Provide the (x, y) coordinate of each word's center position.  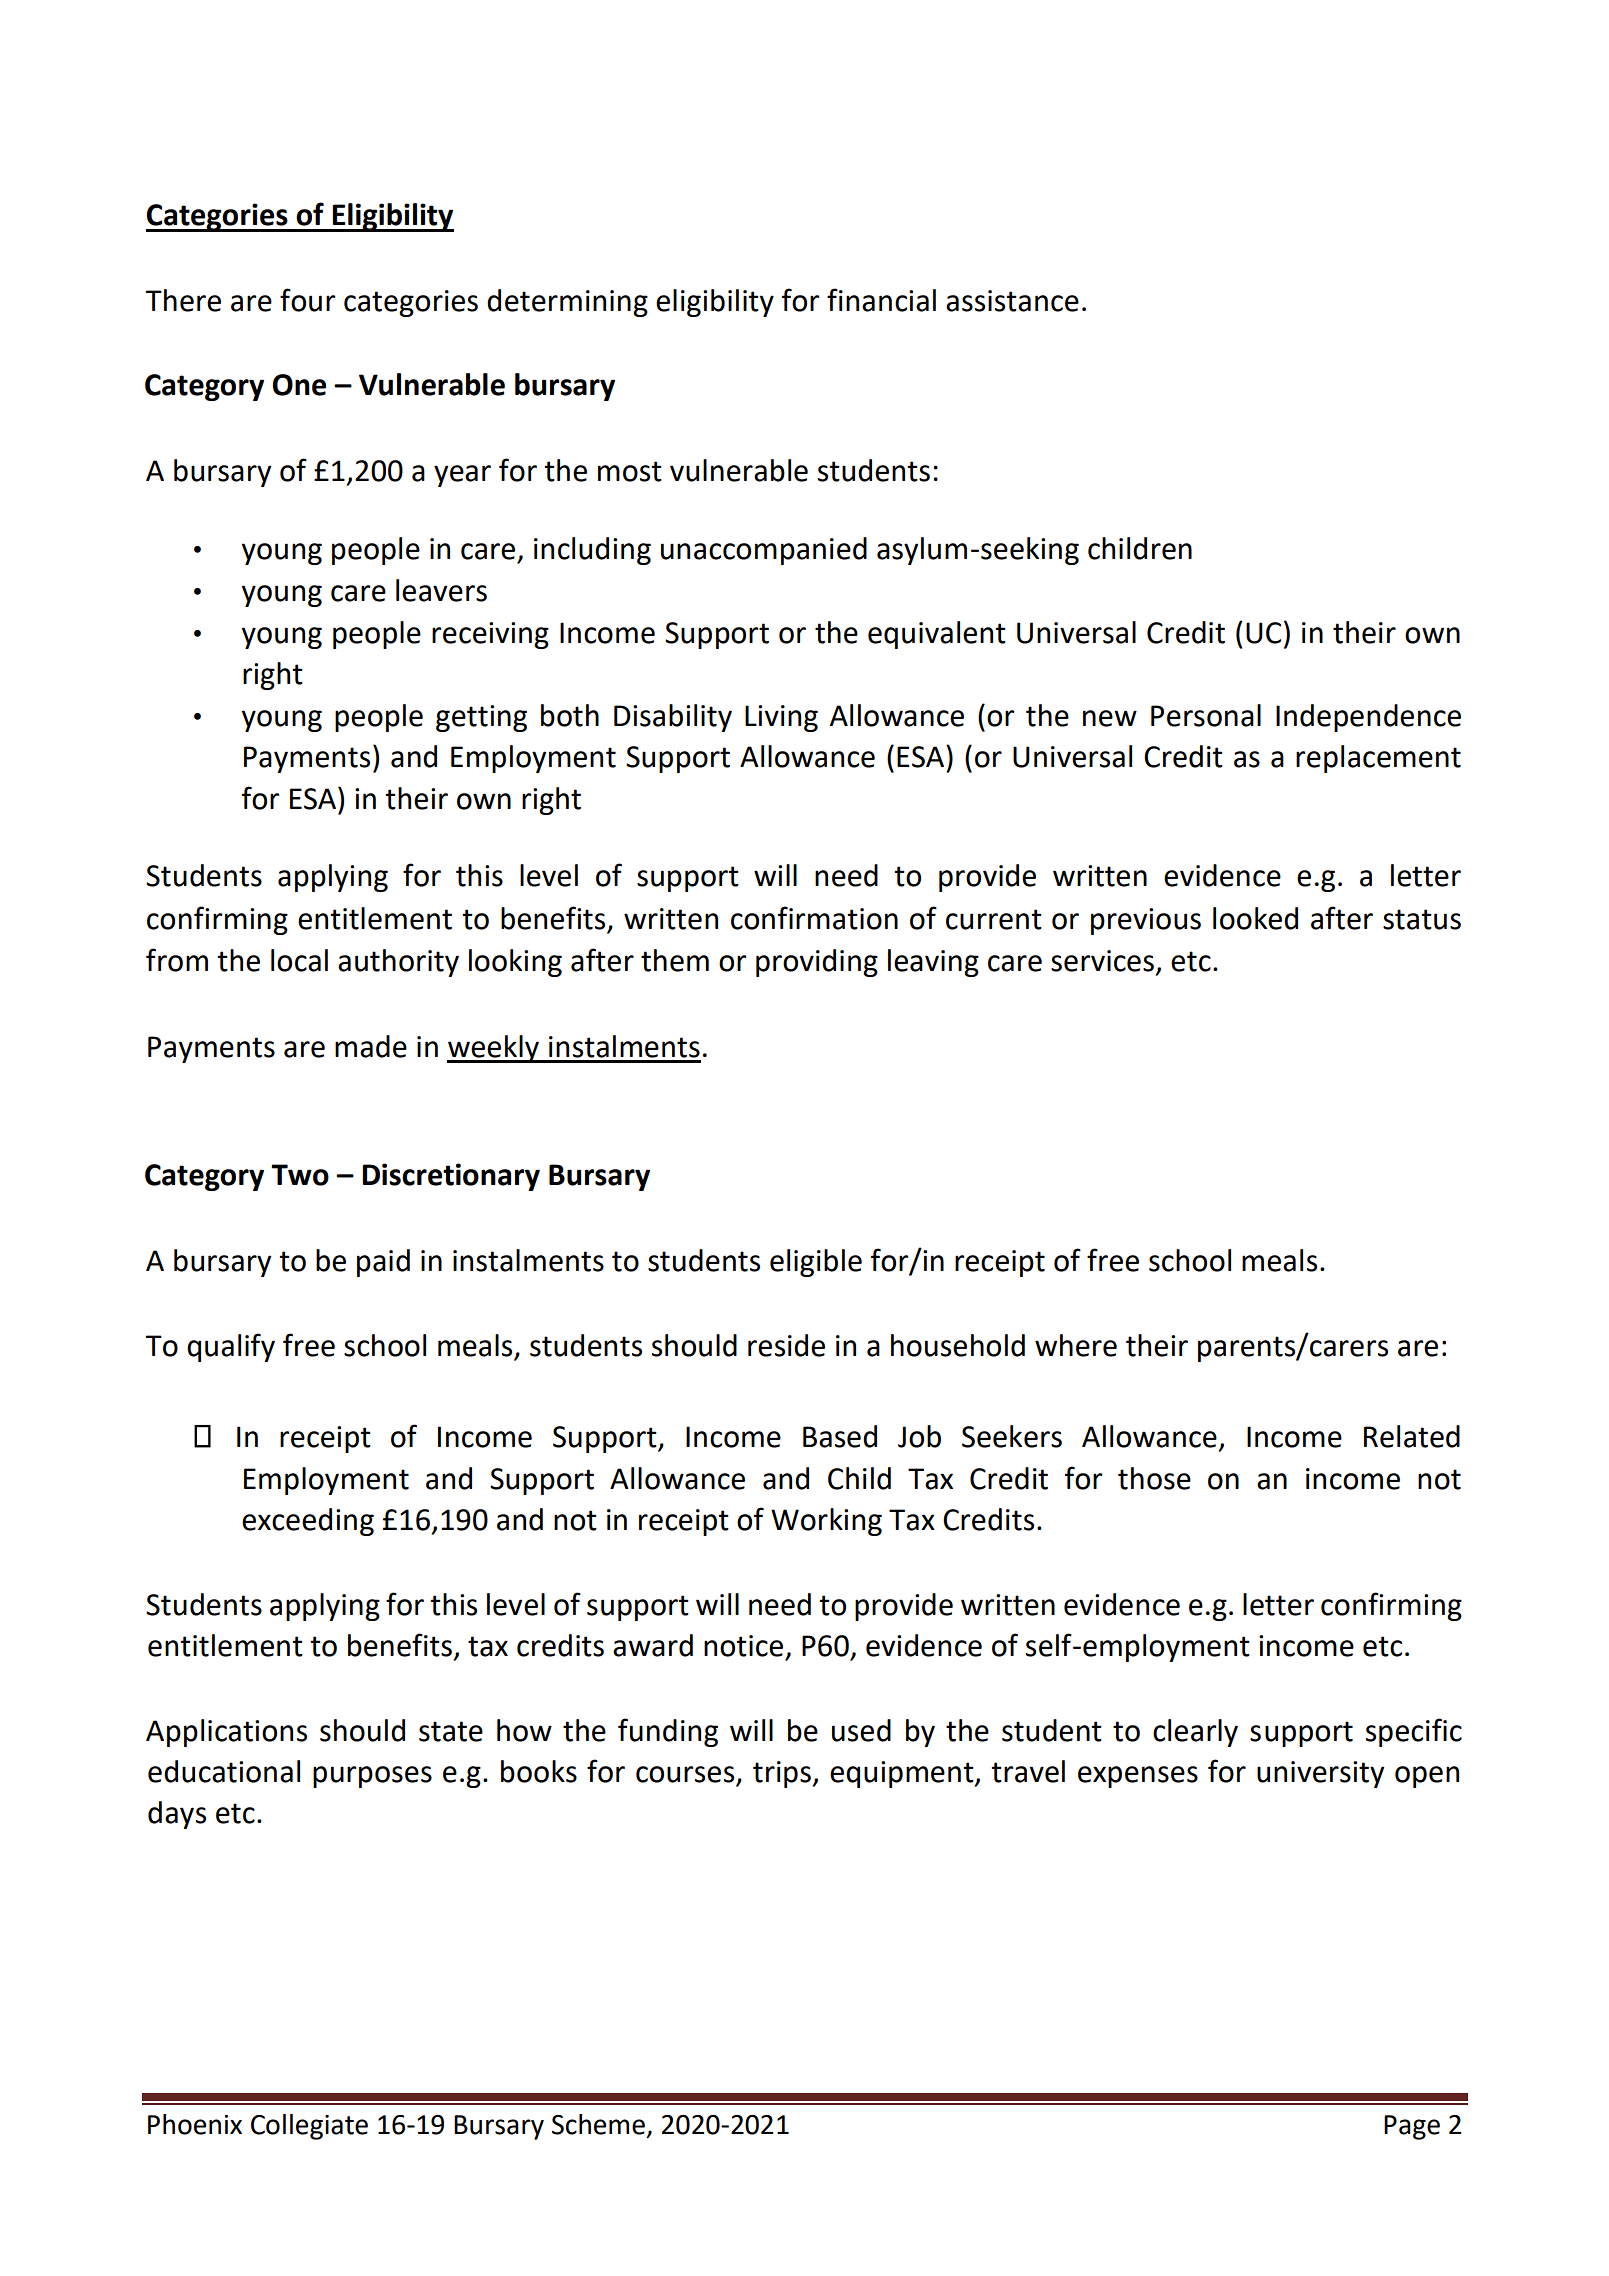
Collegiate (309, 2127)
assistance (1012, 301)
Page (1412, 2127)
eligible (816, 1263)
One (299, 385)
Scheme (598, 2124)
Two (300, 1175)
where (1076, 1345)
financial (881, 300)
